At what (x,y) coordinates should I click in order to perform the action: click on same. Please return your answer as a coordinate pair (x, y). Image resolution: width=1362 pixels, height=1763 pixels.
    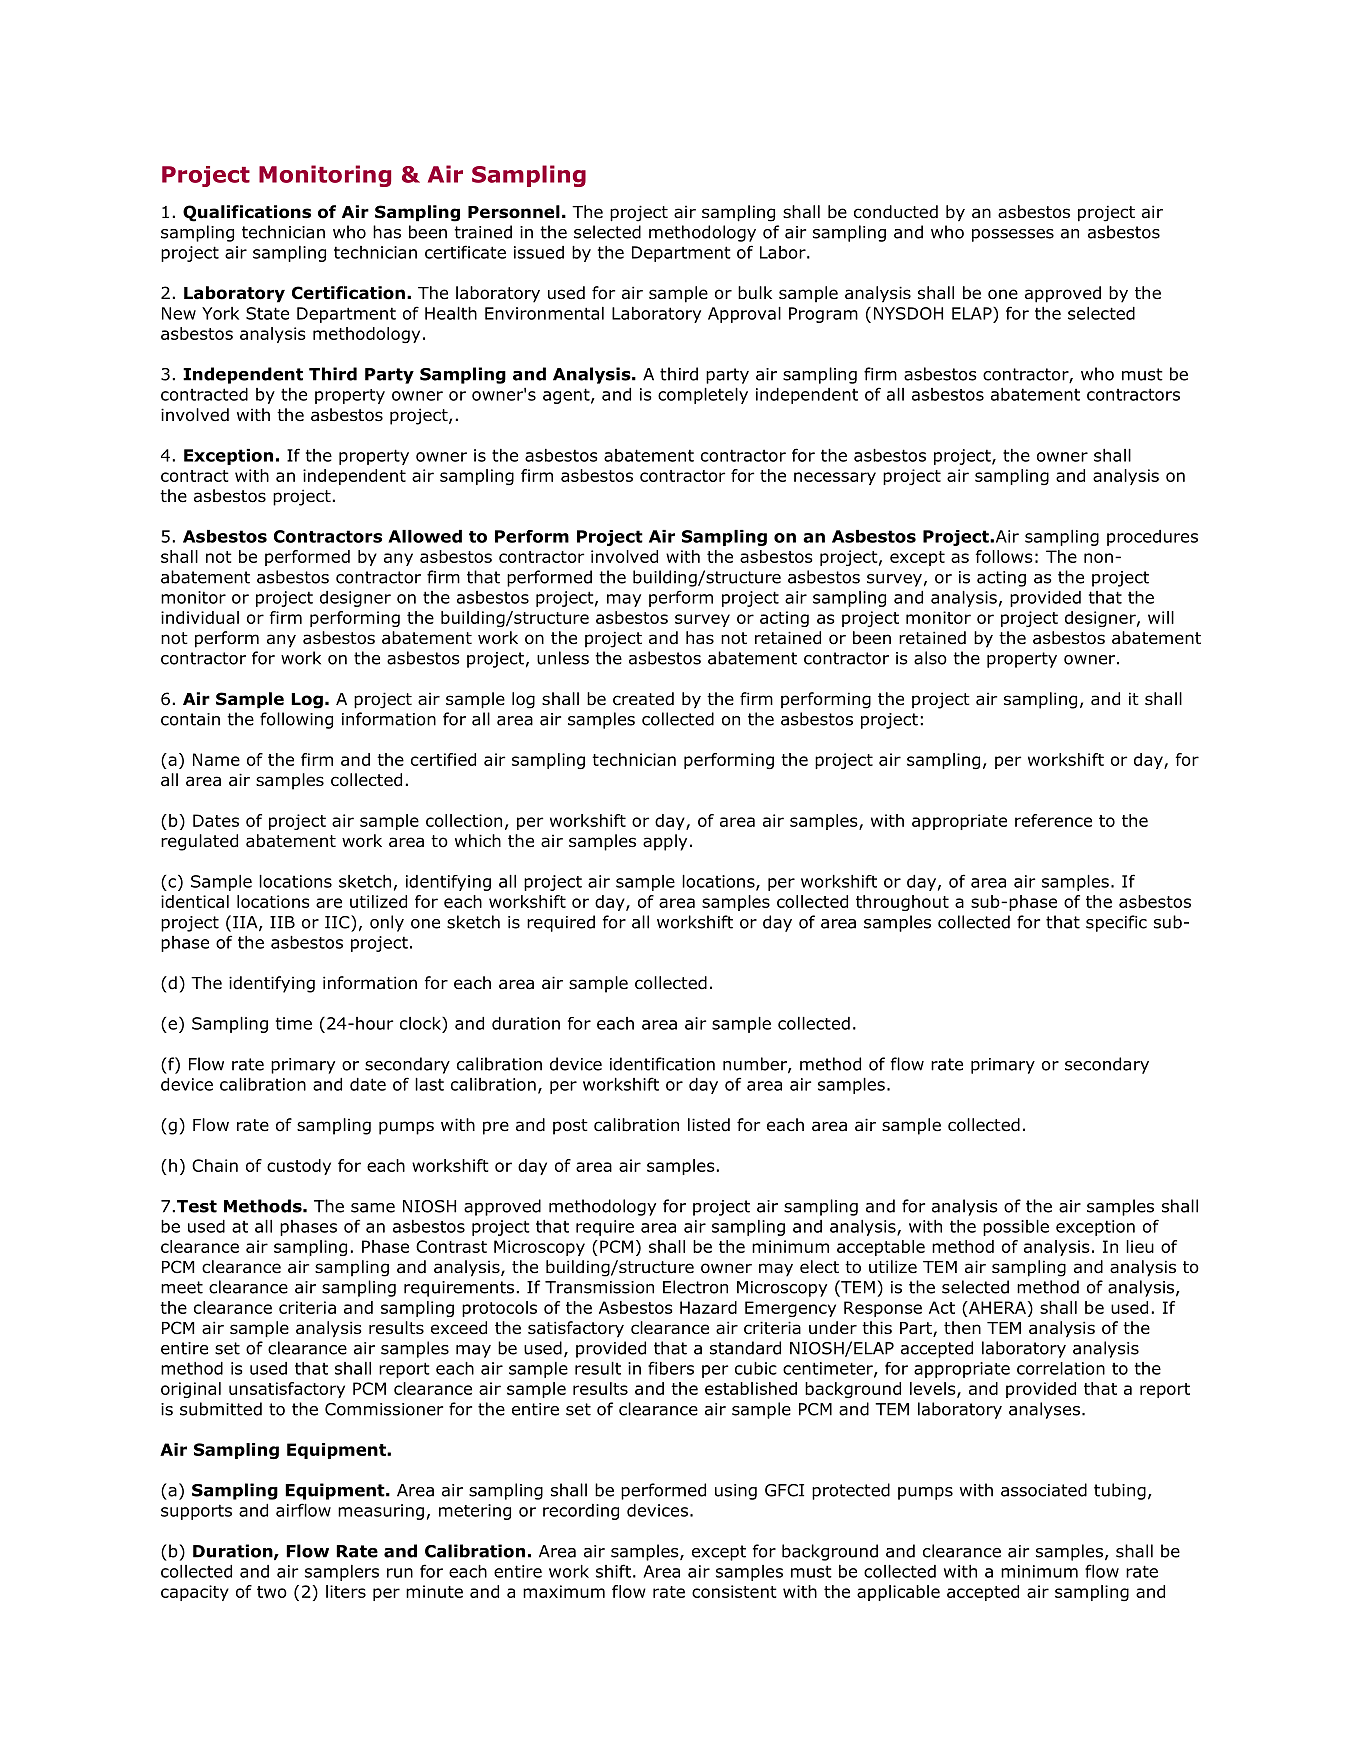
    Looking at the image, I should click on (373, 1208).
